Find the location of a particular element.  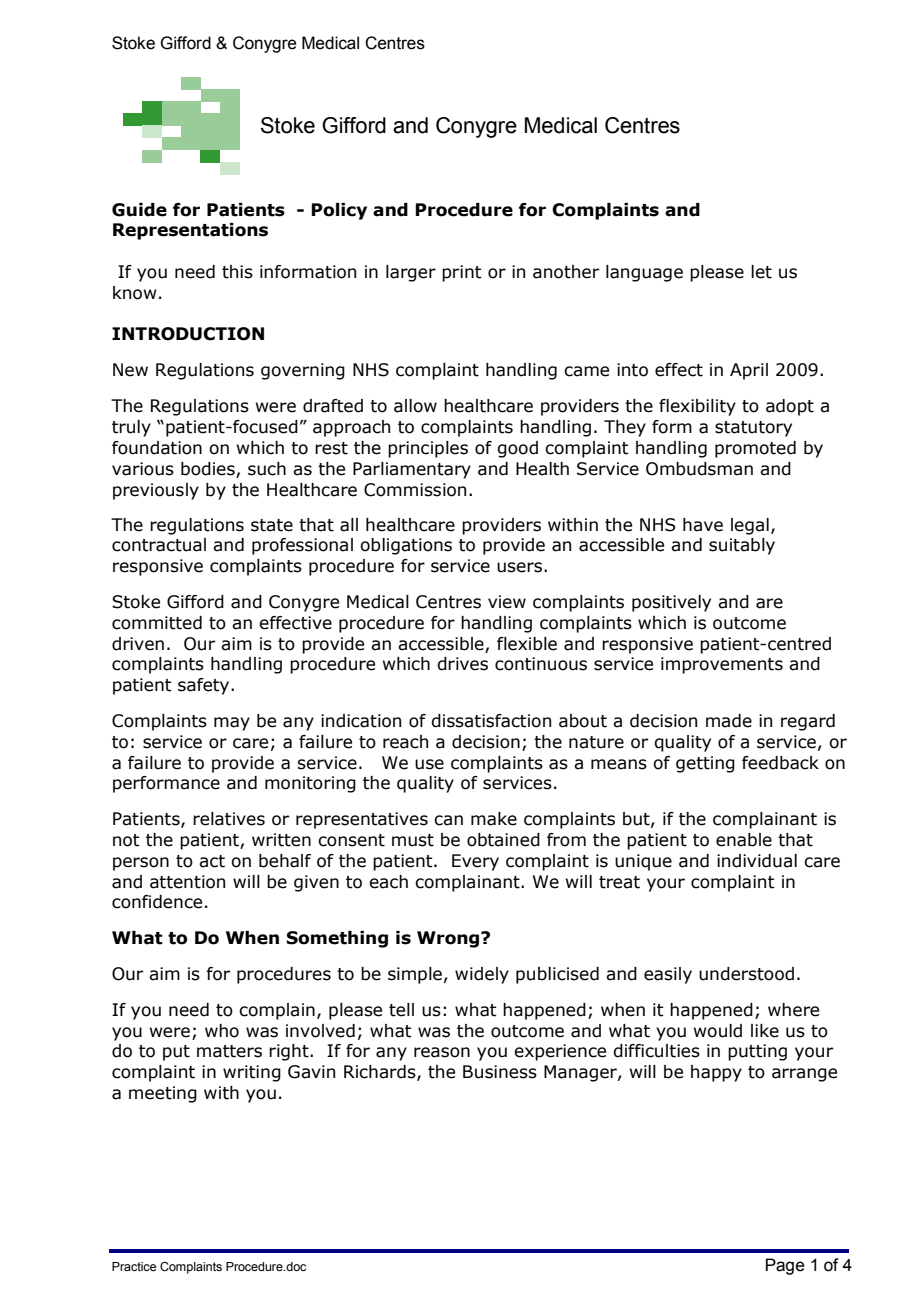

print is located at coordinates (462, 273).
